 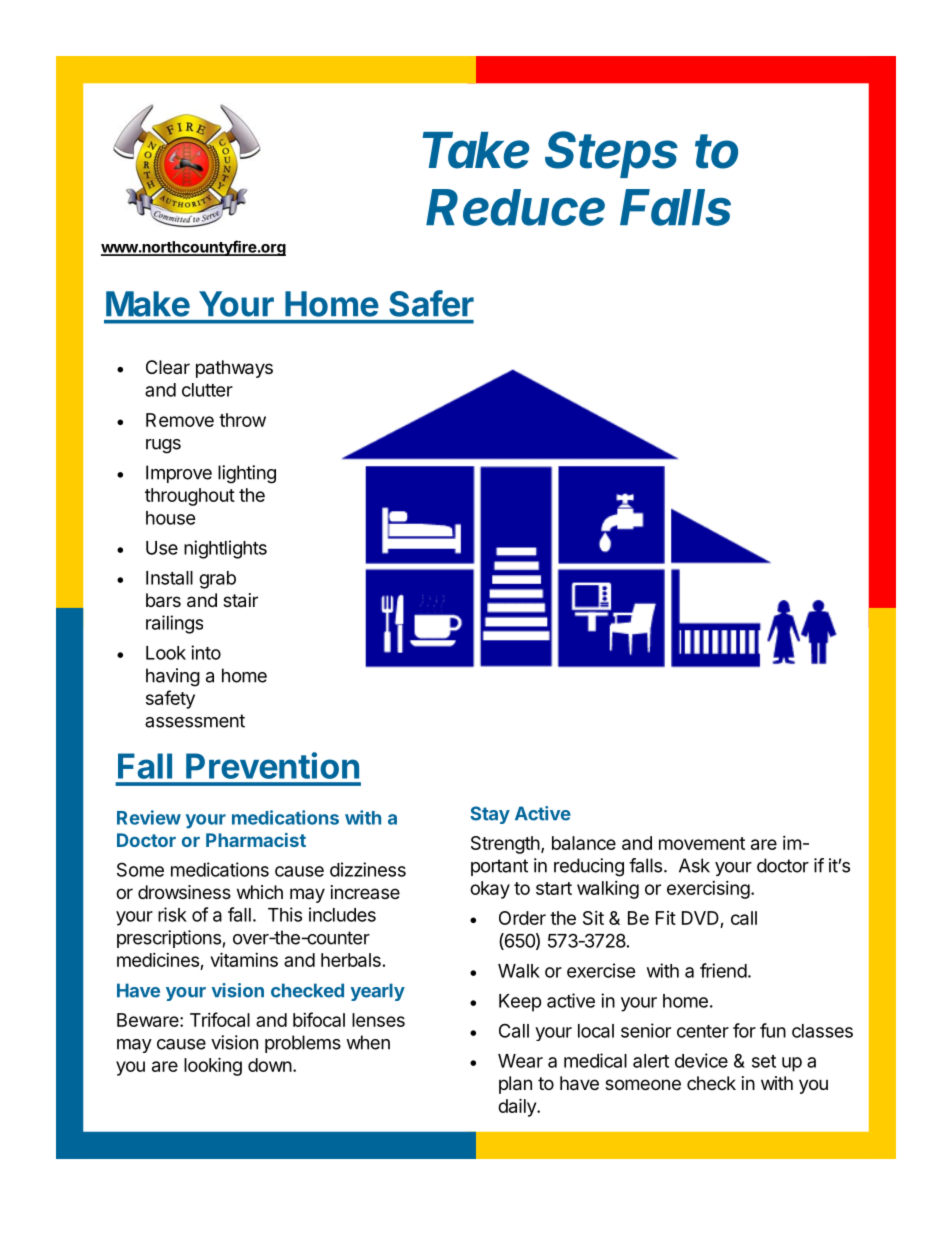 What do you see at coordinates (272, 765) in the screenshot?
I see `Prevention` at bounding box center [272, 765].
